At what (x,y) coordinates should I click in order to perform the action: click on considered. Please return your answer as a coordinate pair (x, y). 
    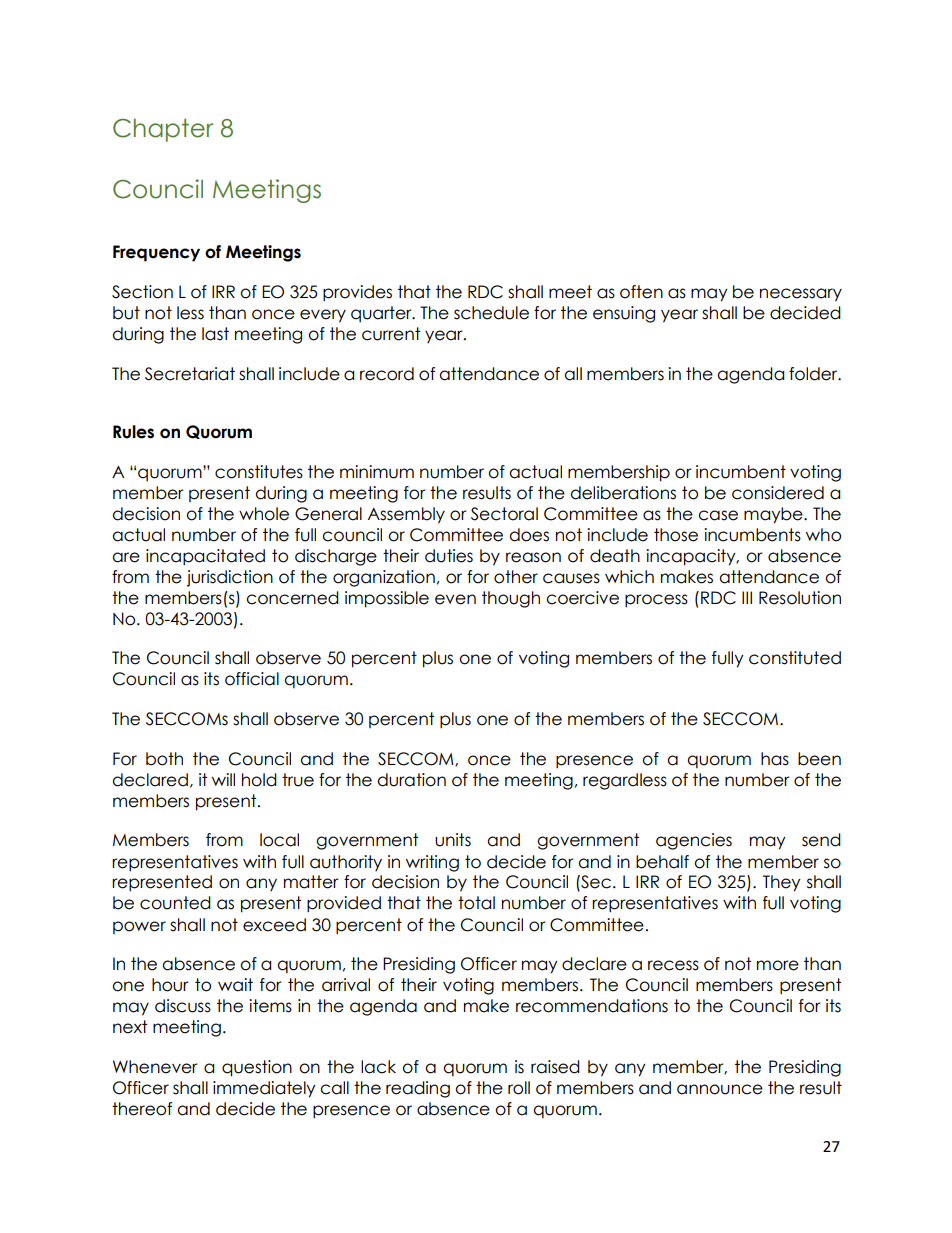
    Looking at the image, I should click on (778, 493).
